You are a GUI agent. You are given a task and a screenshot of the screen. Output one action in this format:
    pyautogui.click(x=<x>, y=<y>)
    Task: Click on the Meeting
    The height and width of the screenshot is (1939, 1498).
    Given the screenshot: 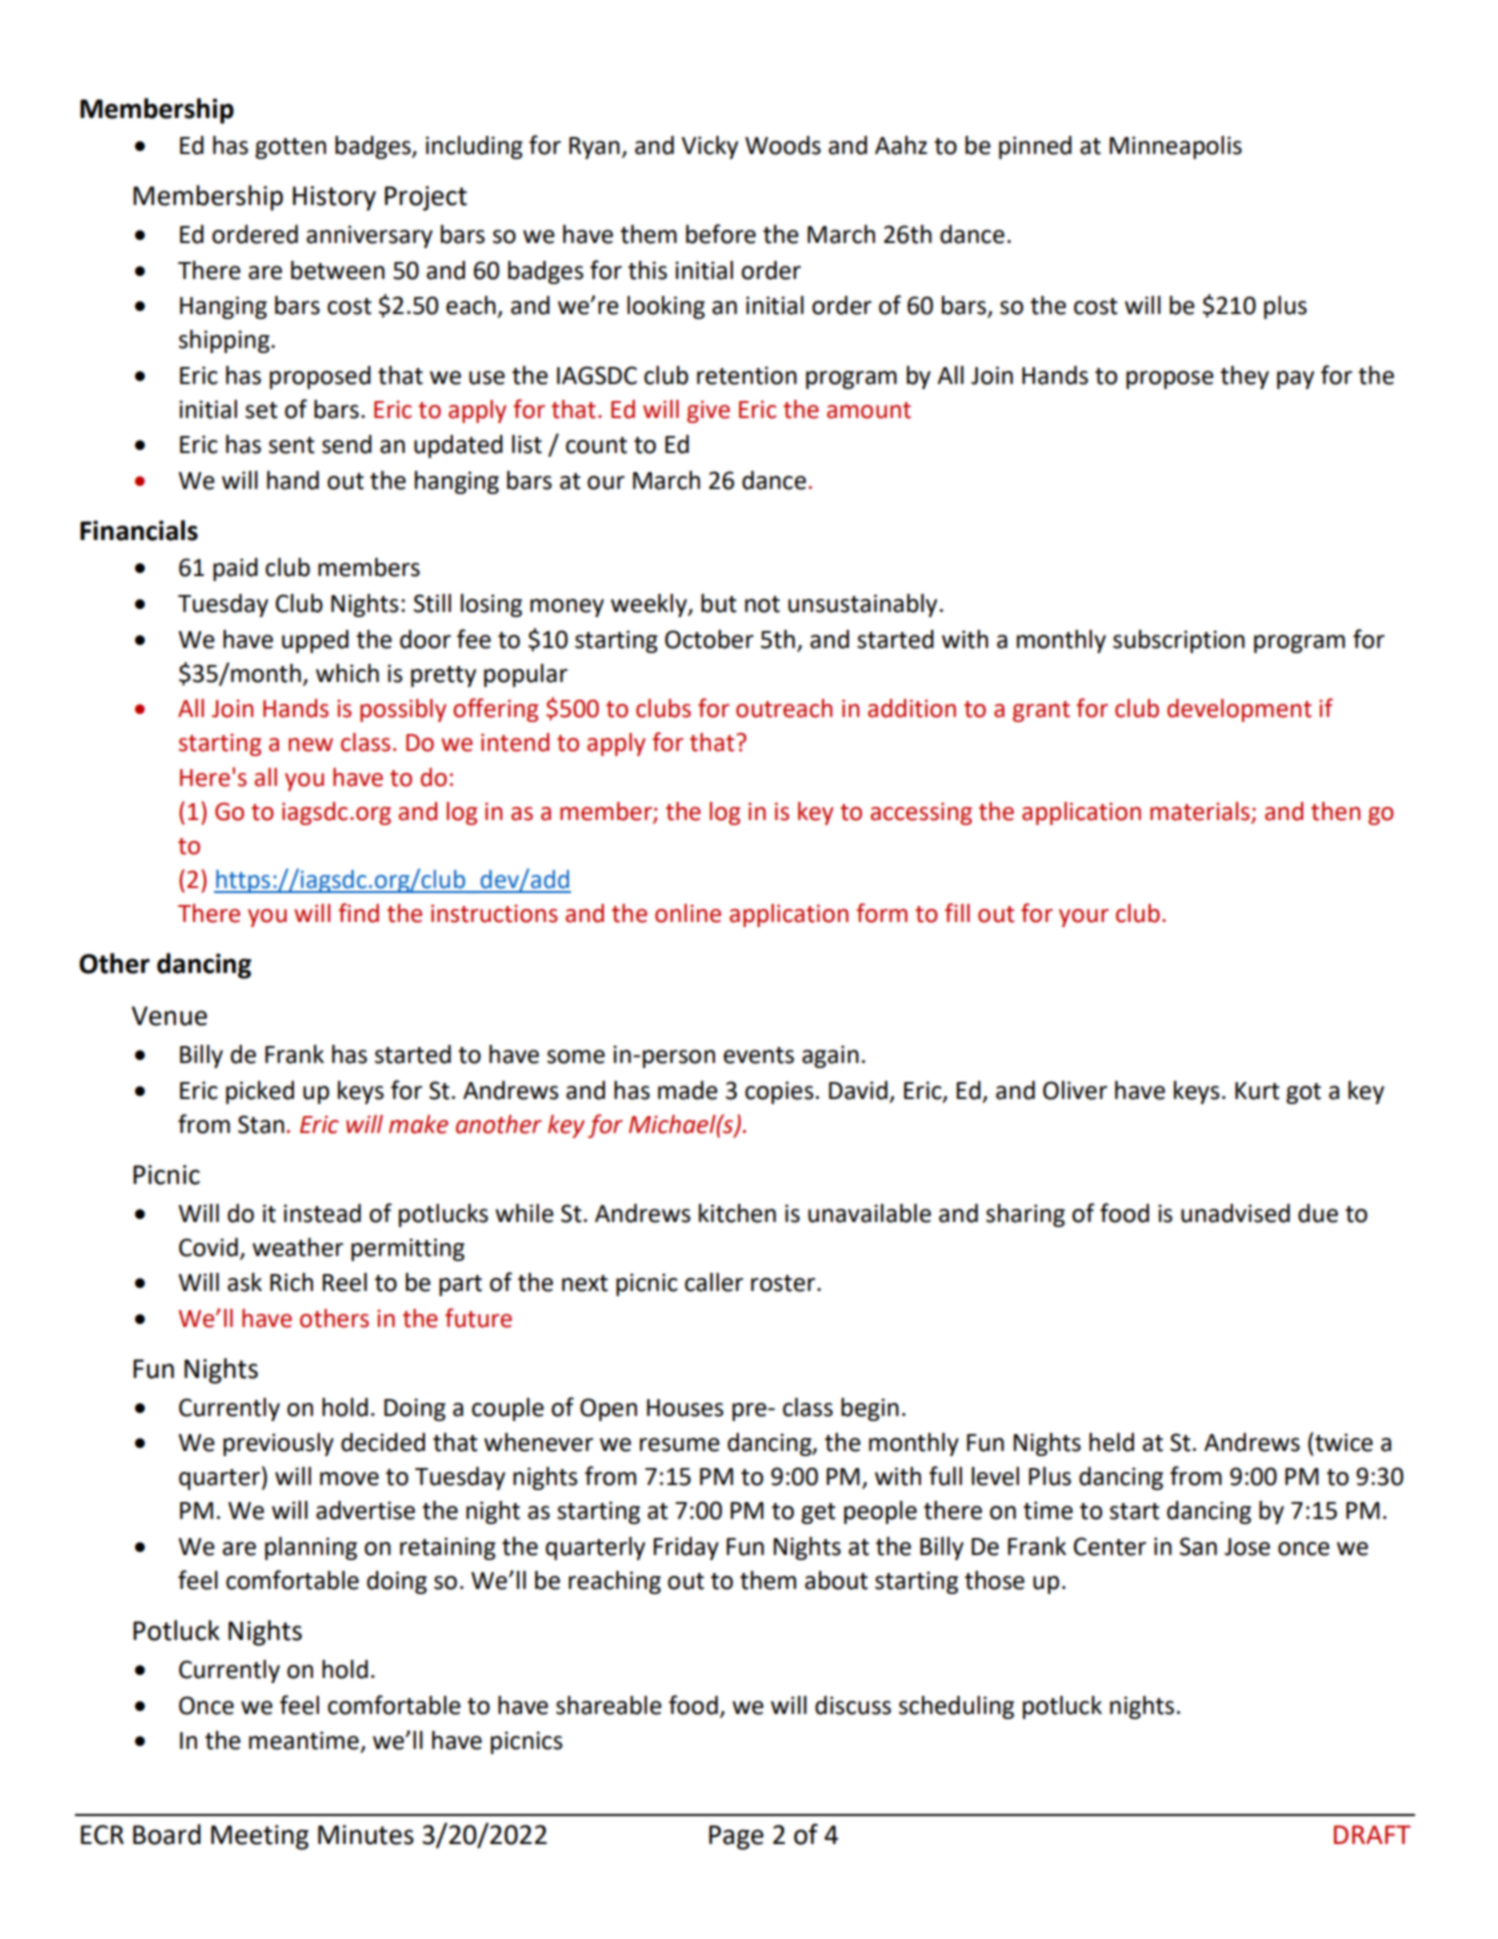 What is the action you would take?
    pyautogui.click(x=260, y=1837)
